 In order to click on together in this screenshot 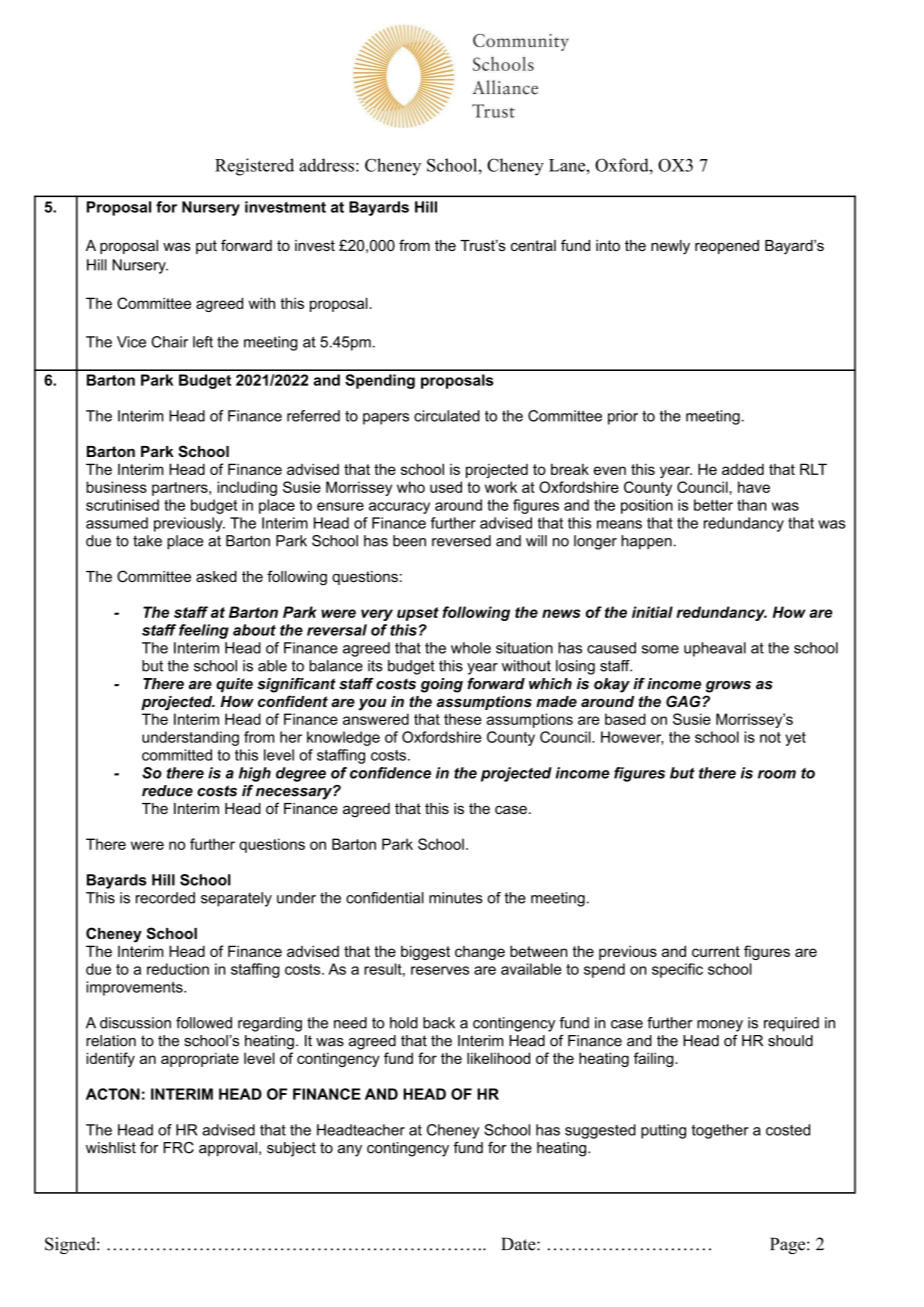, I will do `click(720, 1131)`.
